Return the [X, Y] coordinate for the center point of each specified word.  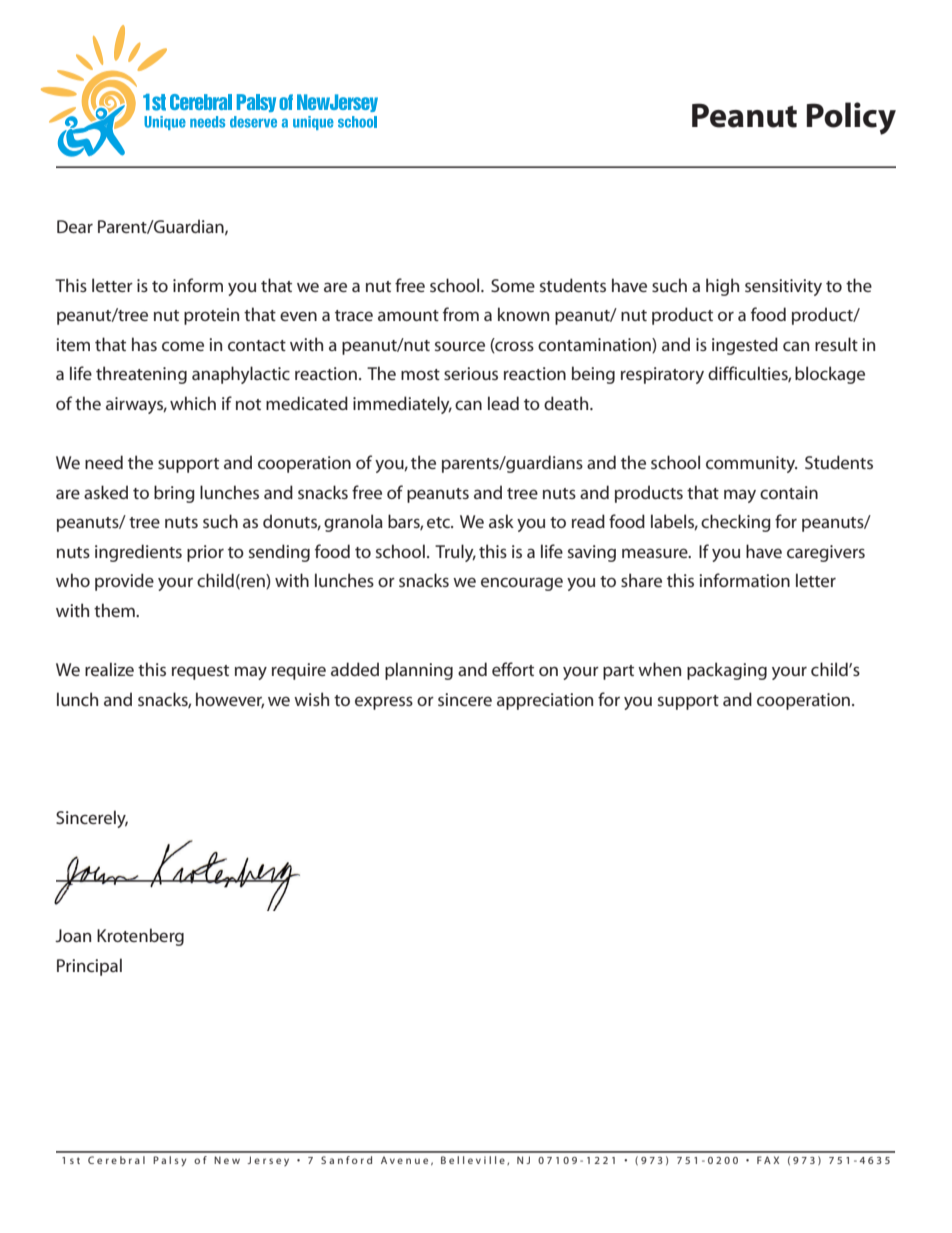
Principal [89, 967]
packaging [727, 671]
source [460, 346]
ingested [745, 346]
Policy [851, 118]
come [183, 346]
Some [513, 285]
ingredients [138, 553]
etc [439, 522]
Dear [75, 226]
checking [736, 523]
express [384, 703]
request [200, 672]
